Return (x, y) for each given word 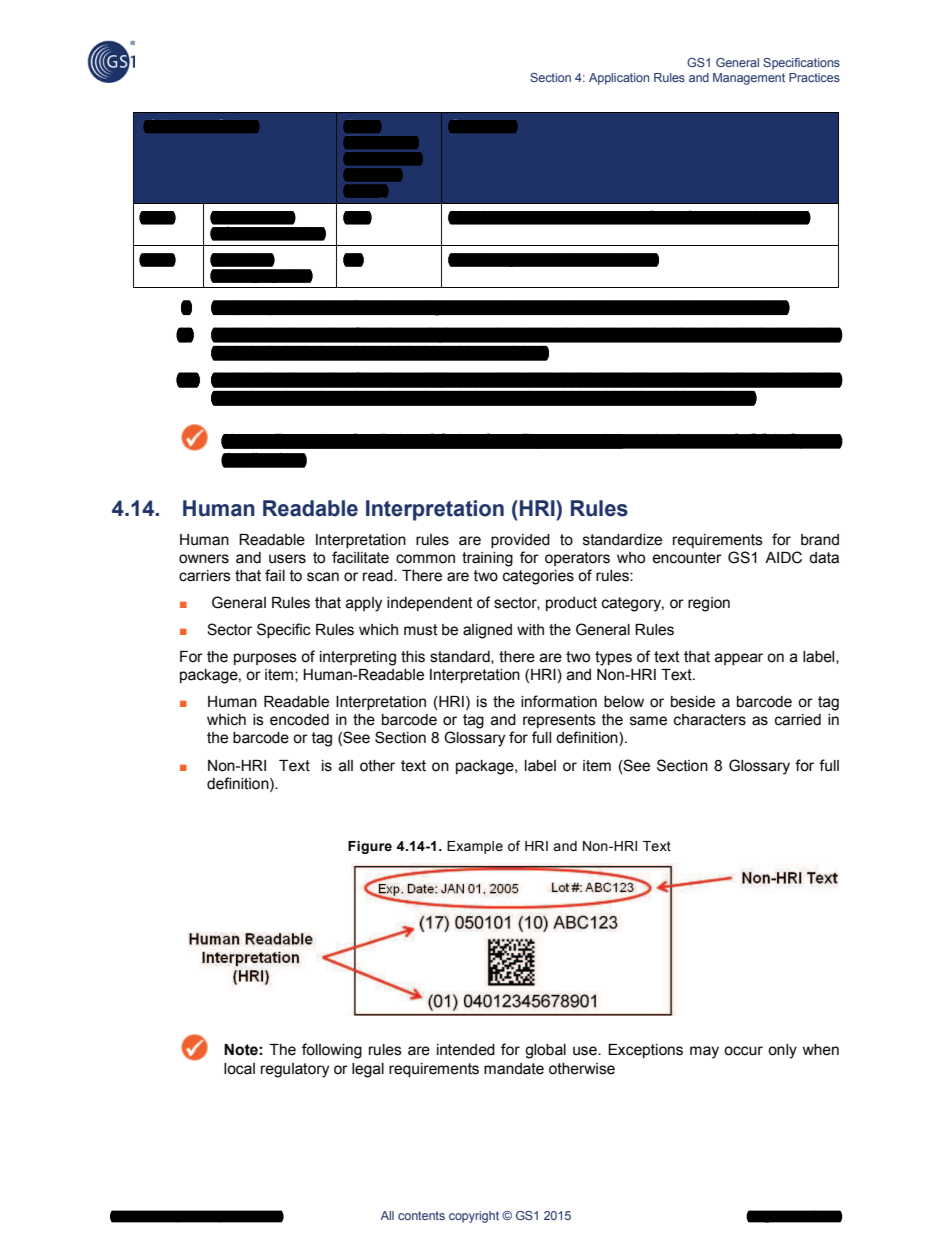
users (287, 559)
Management (749, 79)
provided (520, 541)
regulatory (295, 1070)
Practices (814, 77)
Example (475, 847)
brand (820, 540)
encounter (687, 558)
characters (710, 720)
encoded (299, 720)
